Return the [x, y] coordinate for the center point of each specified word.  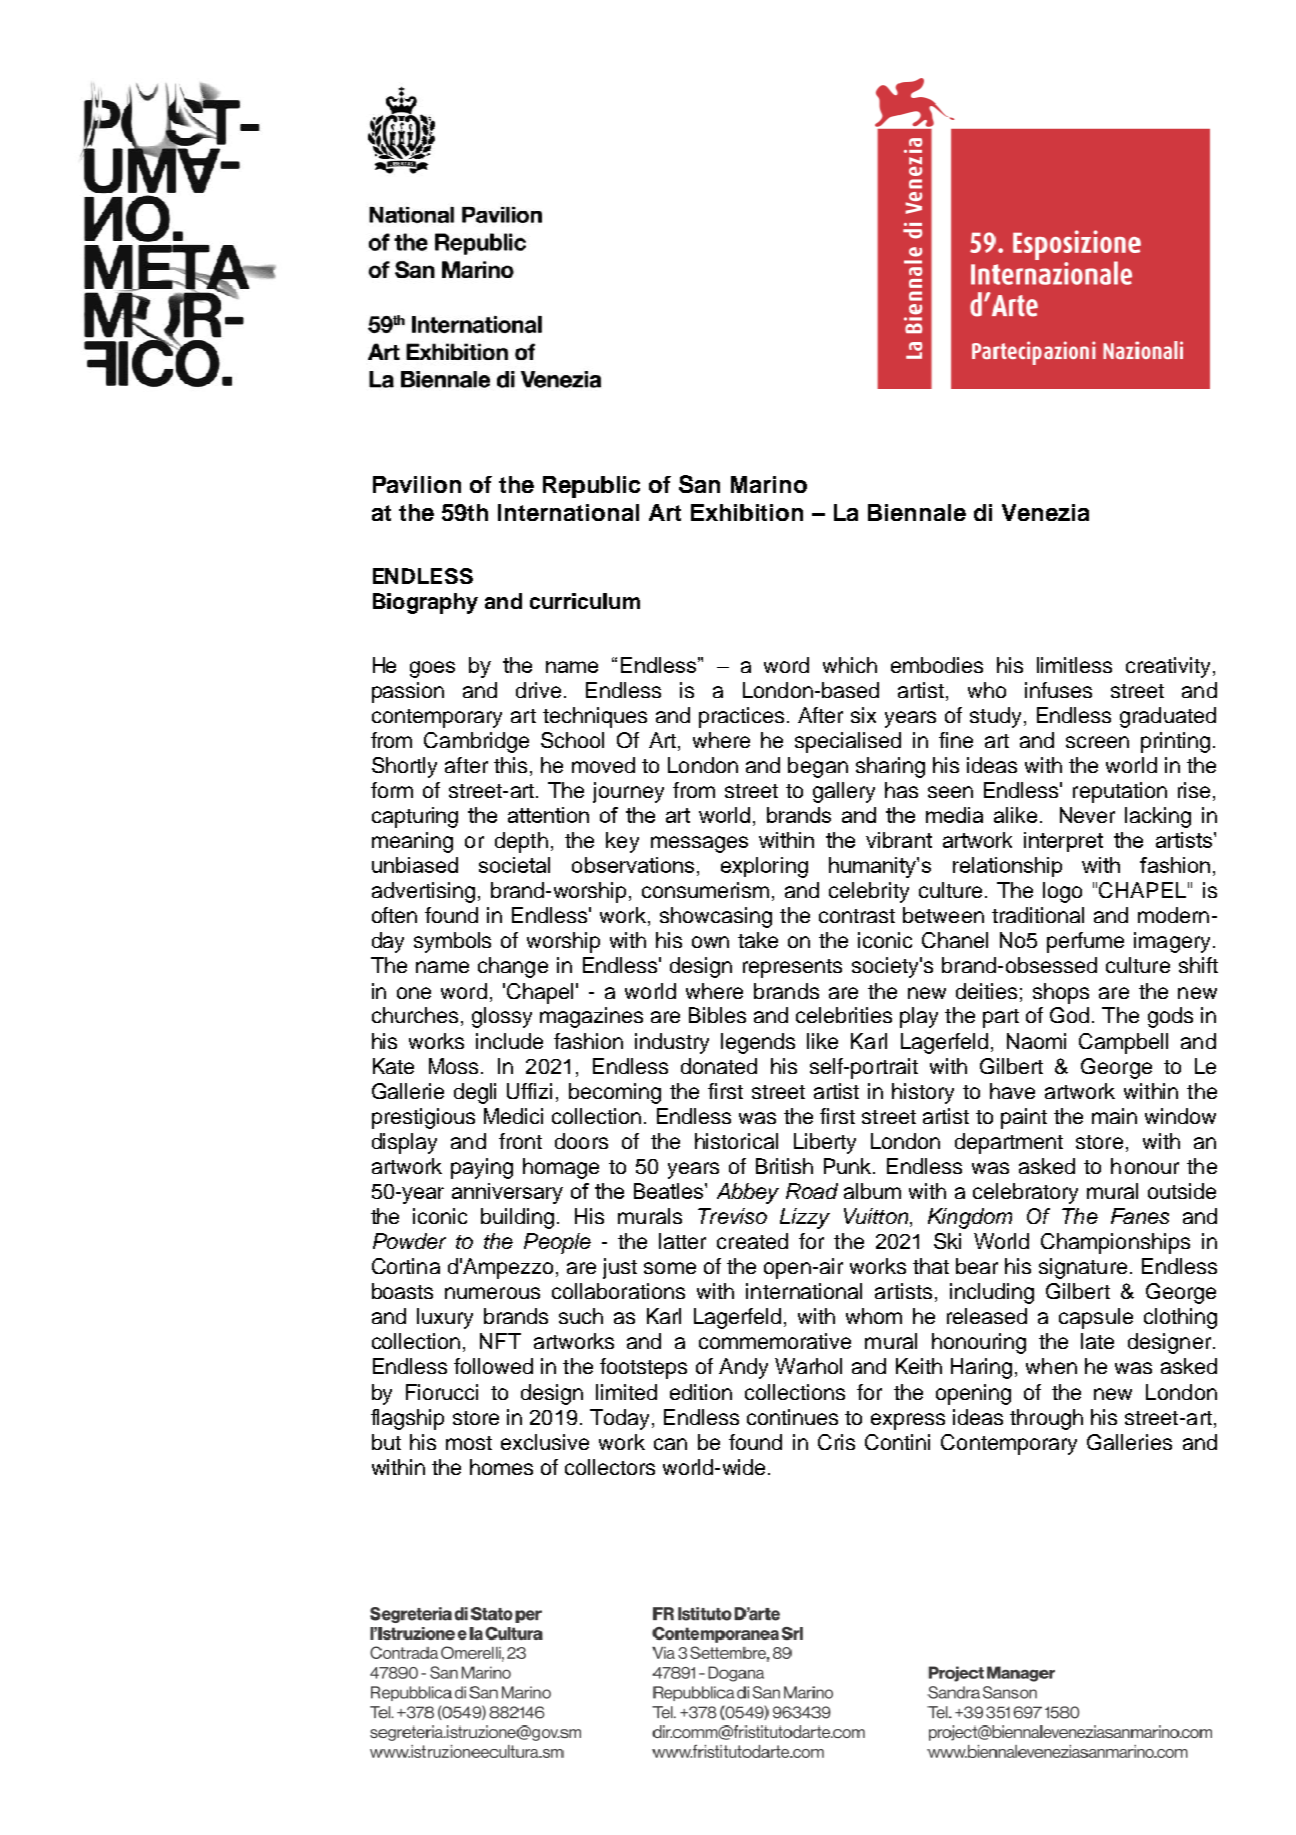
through [1046, 1419]
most [469, 1443]
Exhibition [747, 512]
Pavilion [417, 484]
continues [792, 1417]
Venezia [1045, 512]
